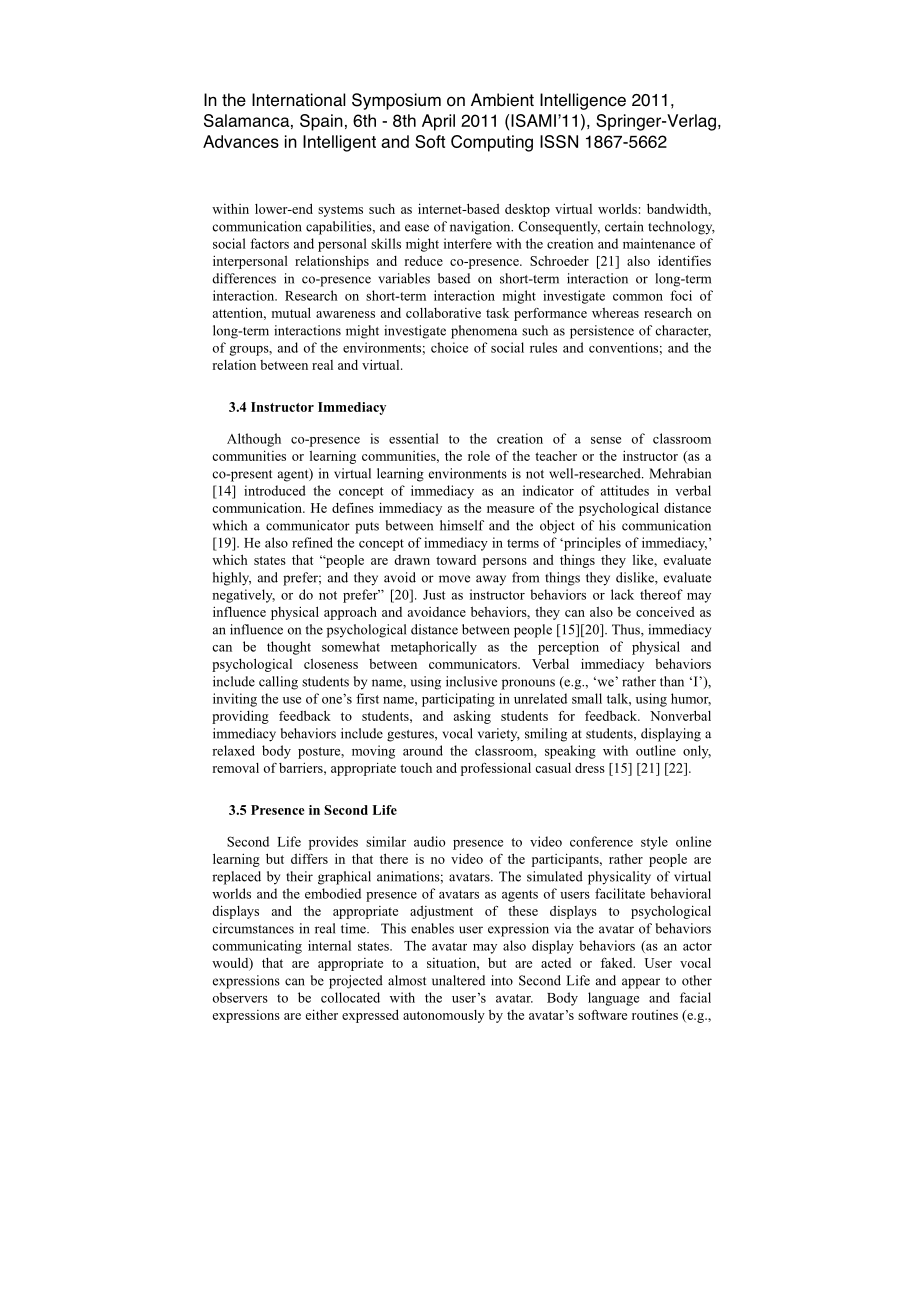 The image size is (924, 1308). What do you see at coordinates (312, 542) in the document?
I see `refined` at bounding box center [312, 542].
